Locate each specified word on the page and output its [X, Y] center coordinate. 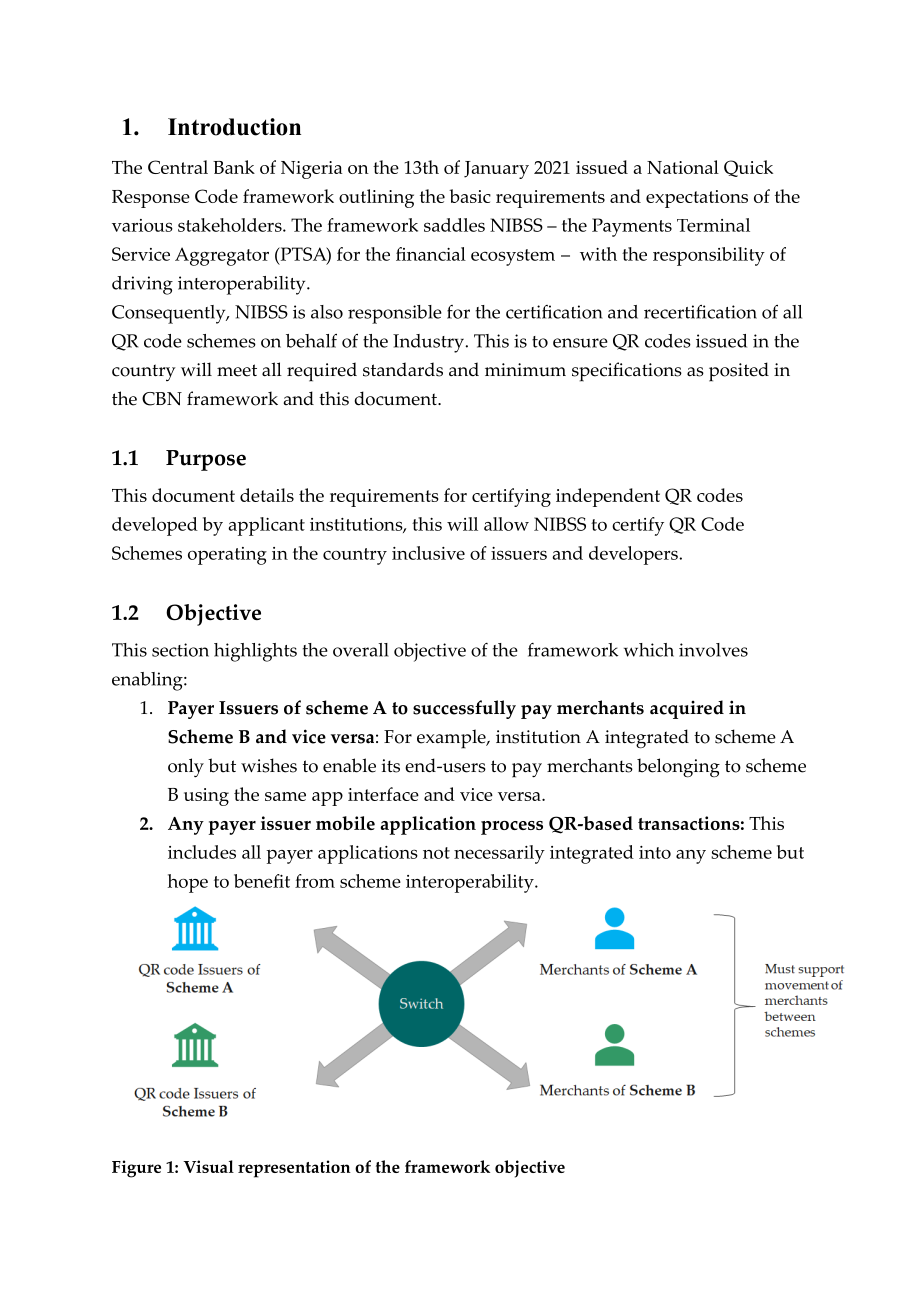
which [649, 650]
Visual [208, 1166]
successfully [464, 709]
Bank [234, 167]
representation [294, 1169]
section [180, 650]
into [655, 852]
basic [470, 196]
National [683, 167]
